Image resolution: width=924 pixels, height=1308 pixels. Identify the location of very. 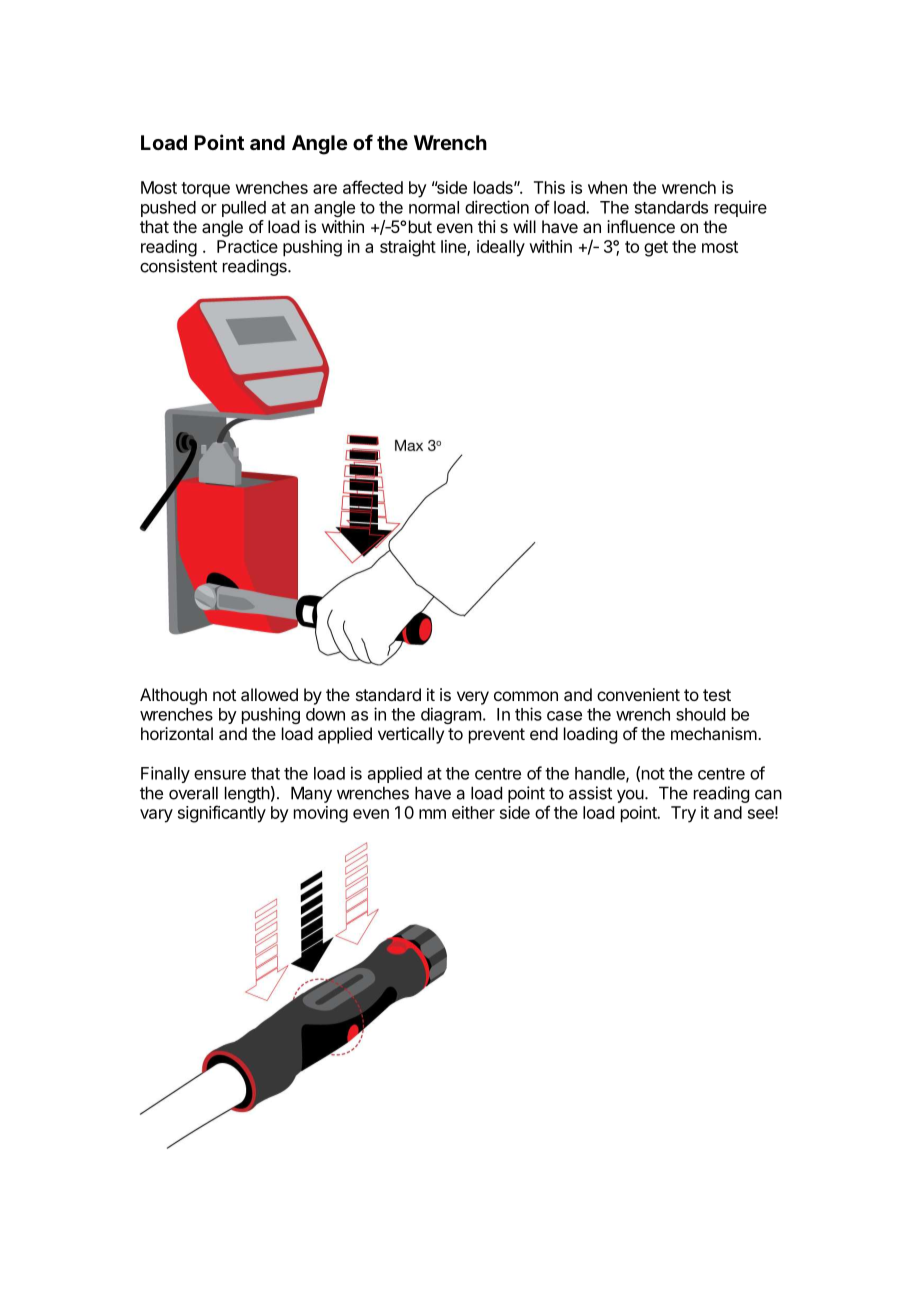
(473, 698).
